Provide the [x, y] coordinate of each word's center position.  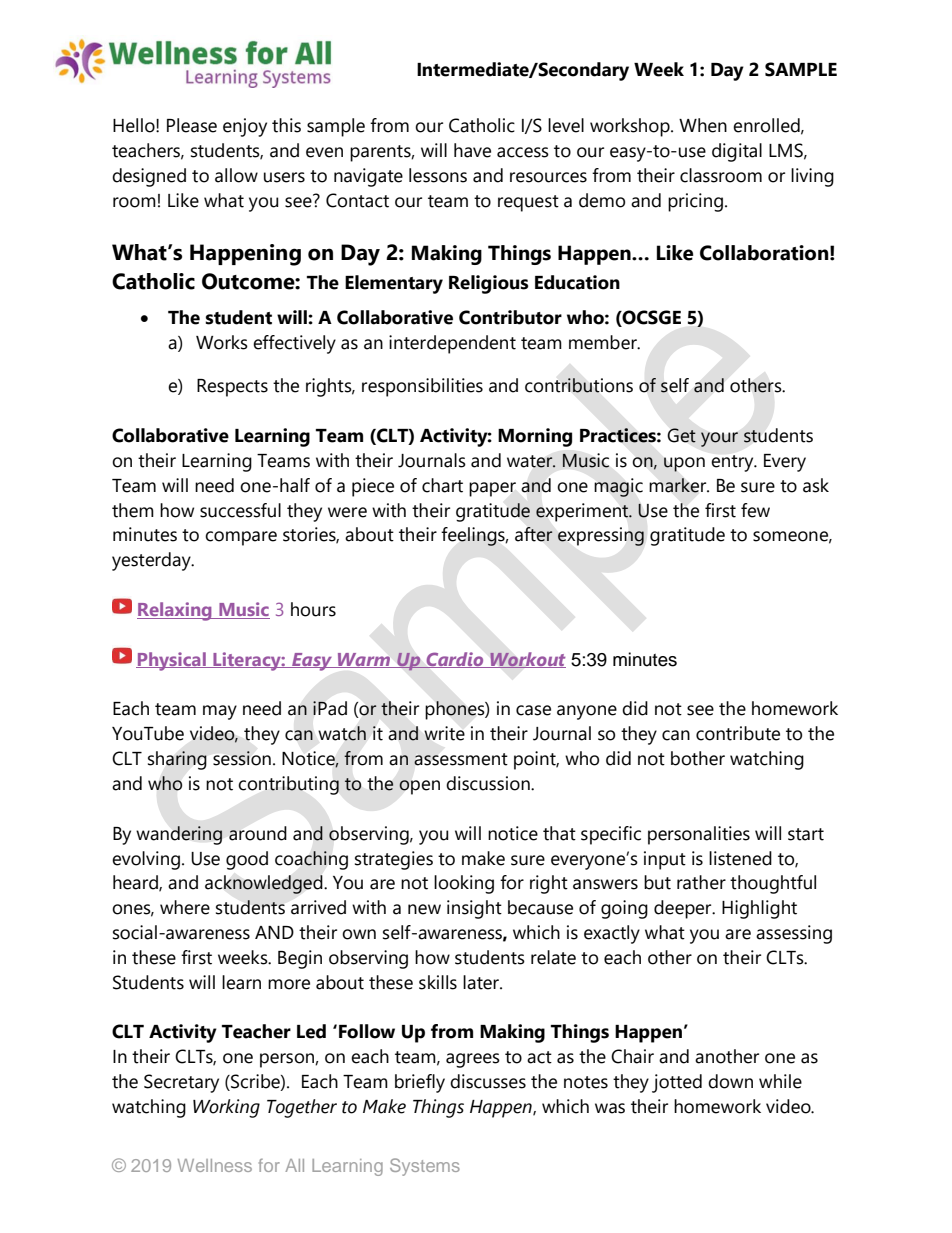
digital [737, 152]
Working [226, 1108]
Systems [425, 1167]
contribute [738, 733]
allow [236, 175]
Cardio [455, 660]
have [472, 150]
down [730, 1081]
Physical [172, 661]
